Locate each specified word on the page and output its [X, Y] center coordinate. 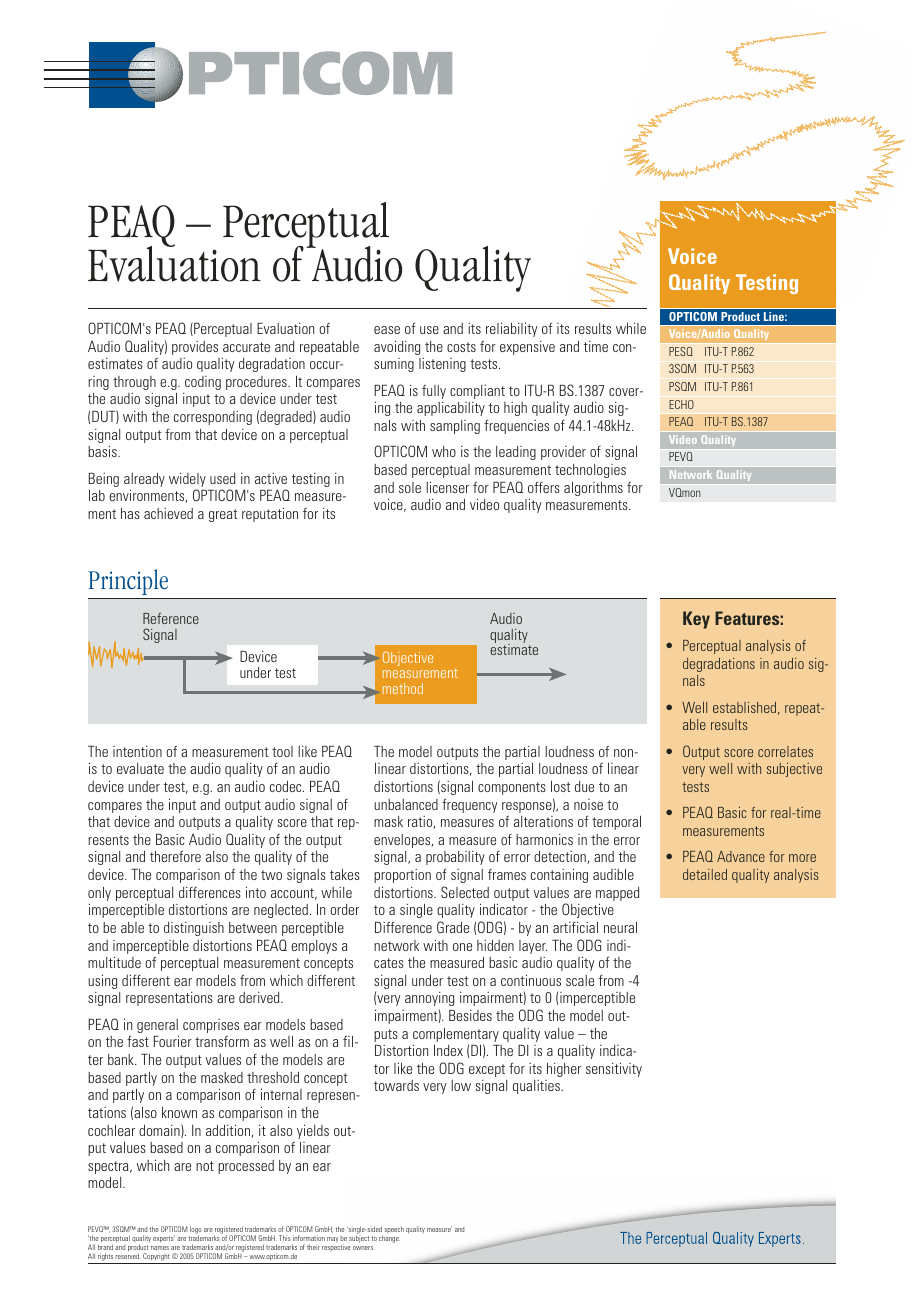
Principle [129, 584]
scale [580, 980]
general [158, 1027]
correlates [785, 751]
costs [461, 347]
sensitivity [614, 1069]
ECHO [681, 404]
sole [410, 487]
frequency [469, 806]
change [389, 1239]
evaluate [140, 768]
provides [195, 348]
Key [696, 620]
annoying [429, 999]
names [160, 1248]
